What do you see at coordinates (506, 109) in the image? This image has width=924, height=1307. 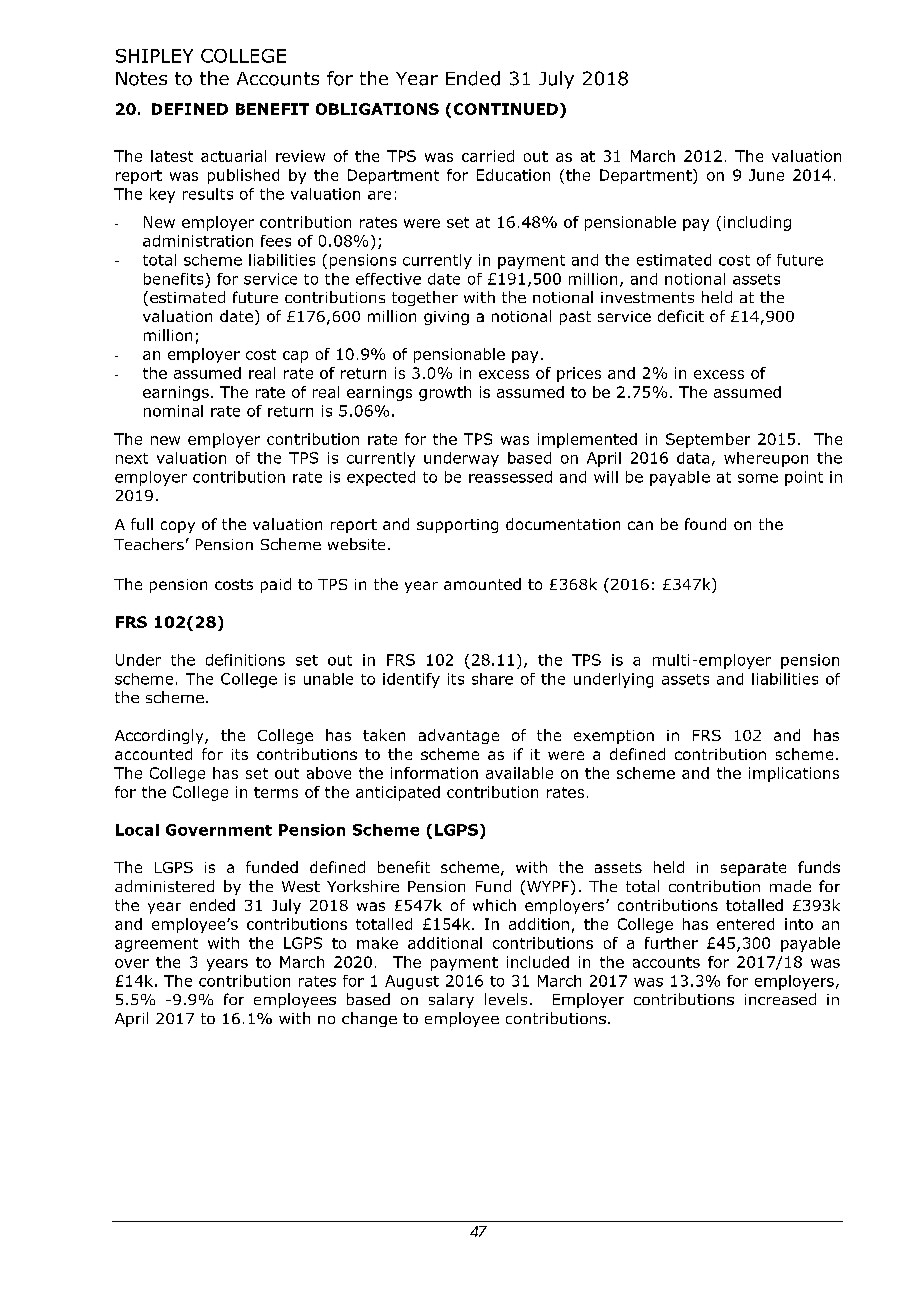 I see `CONTINUED` at bounding box center [506, 109].
